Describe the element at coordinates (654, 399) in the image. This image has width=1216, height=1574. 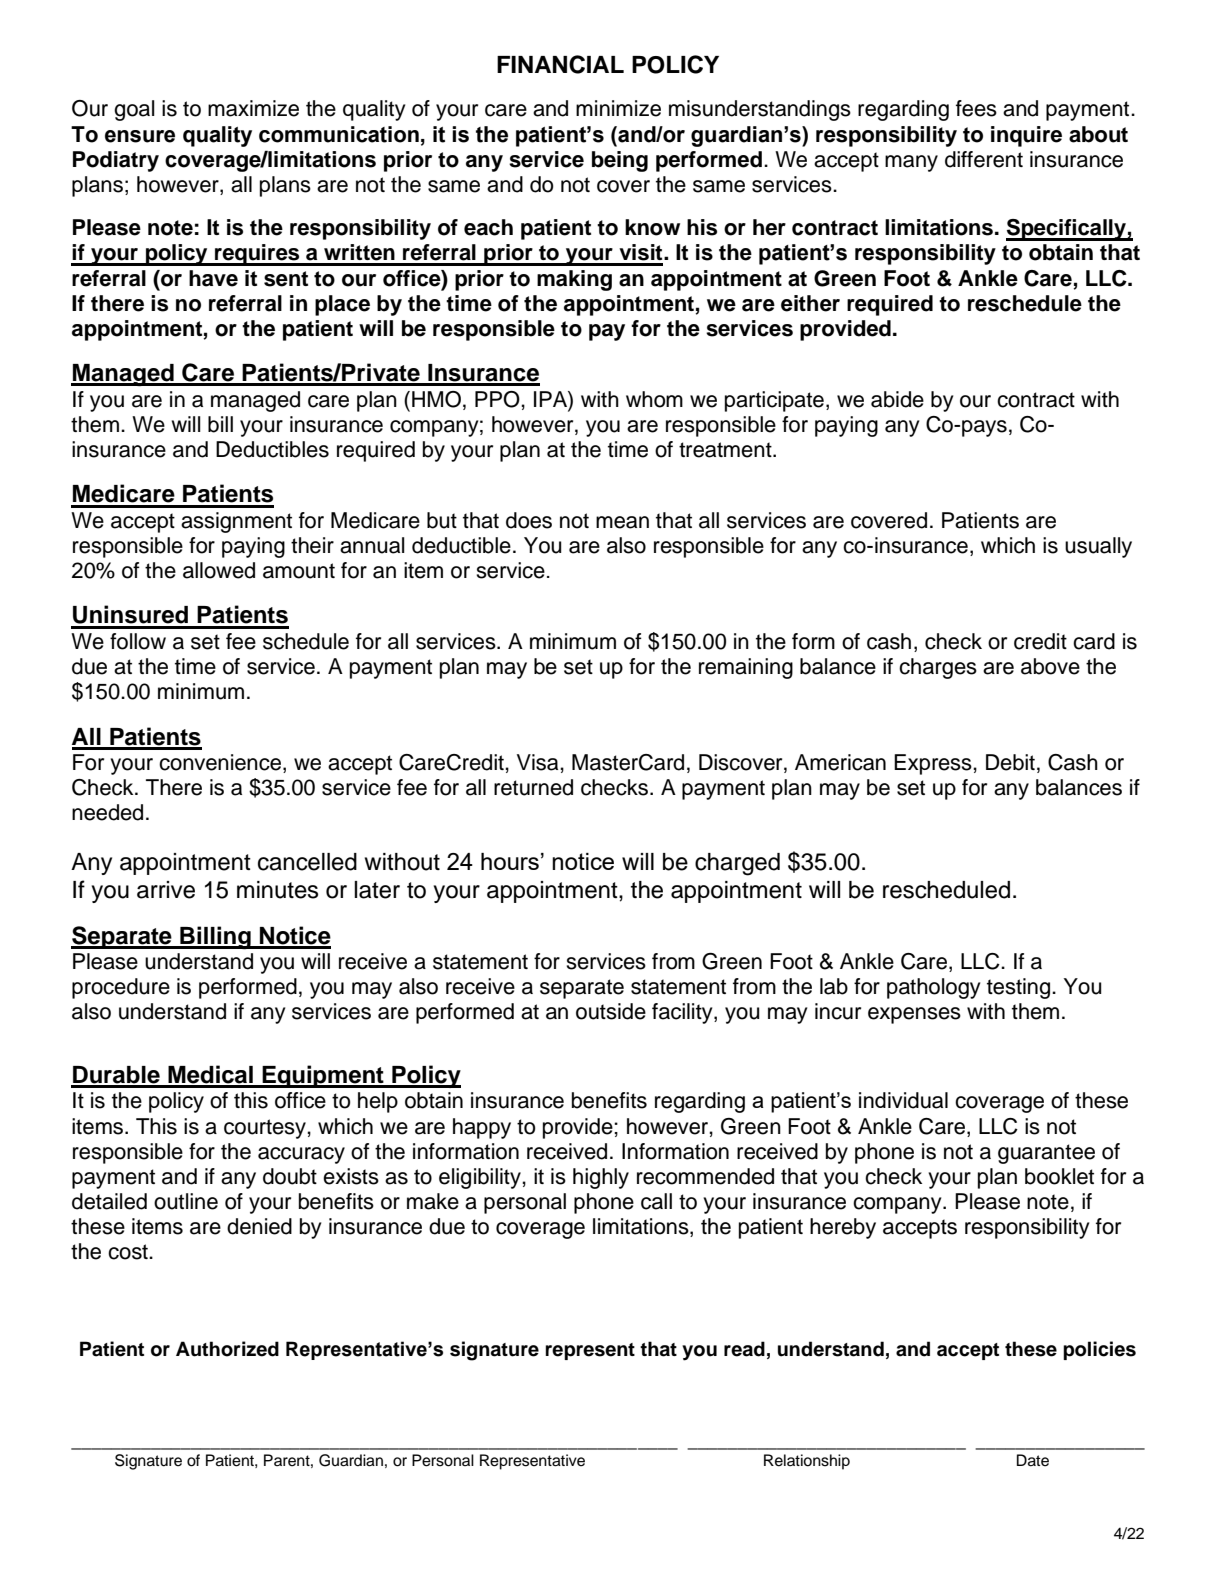
I see `whom` at that location.
